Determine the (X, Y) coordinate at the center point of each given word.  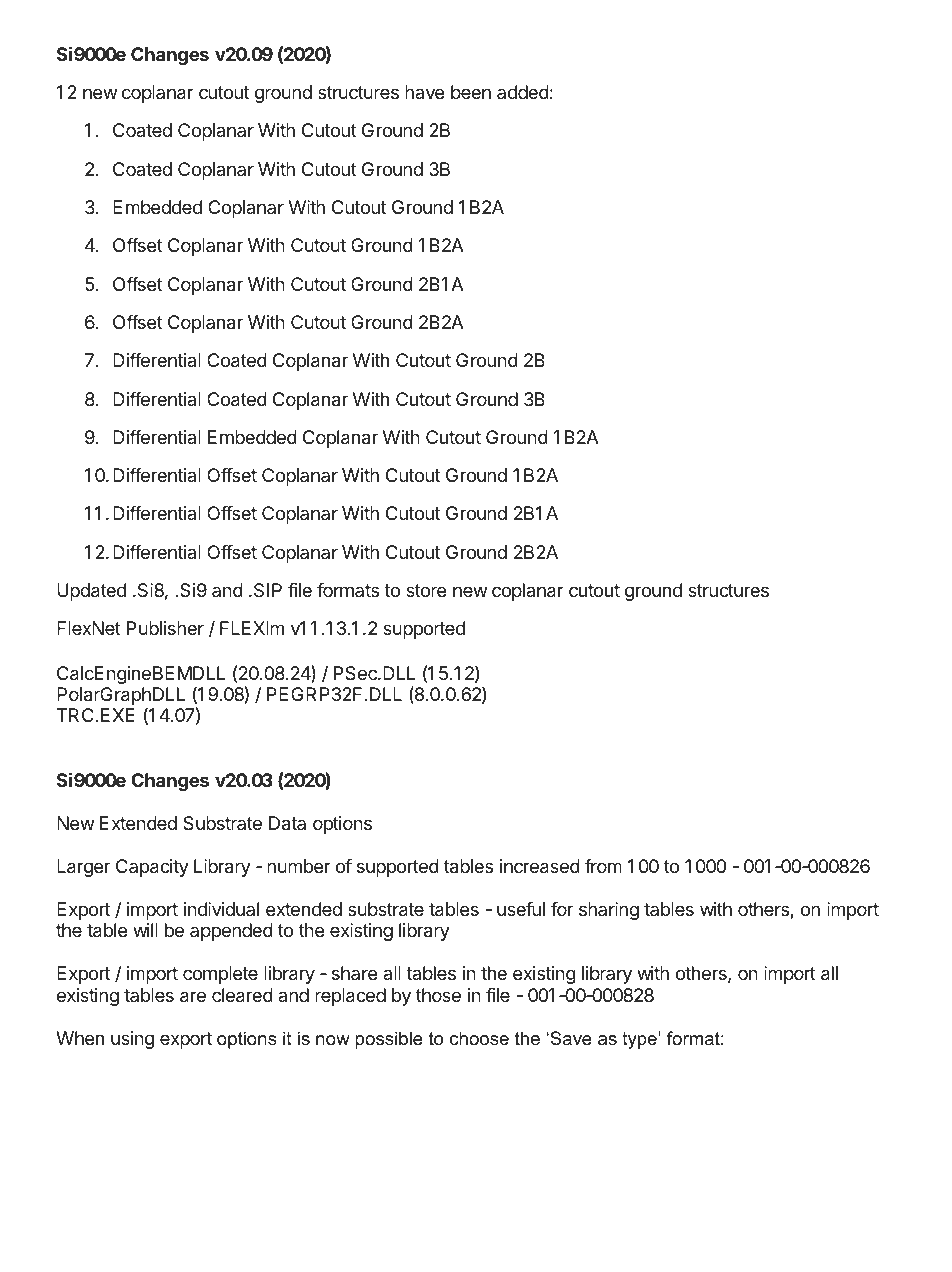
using (132, 1040)
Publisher (165, 628)
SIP (268, 590)
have (424, 92)
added (523, 92)
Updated (91, 592)
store (426, 590)
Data (287, 823)
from (603, 866)
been (471, 92)
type (640, 1040)
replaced (350, 997)
